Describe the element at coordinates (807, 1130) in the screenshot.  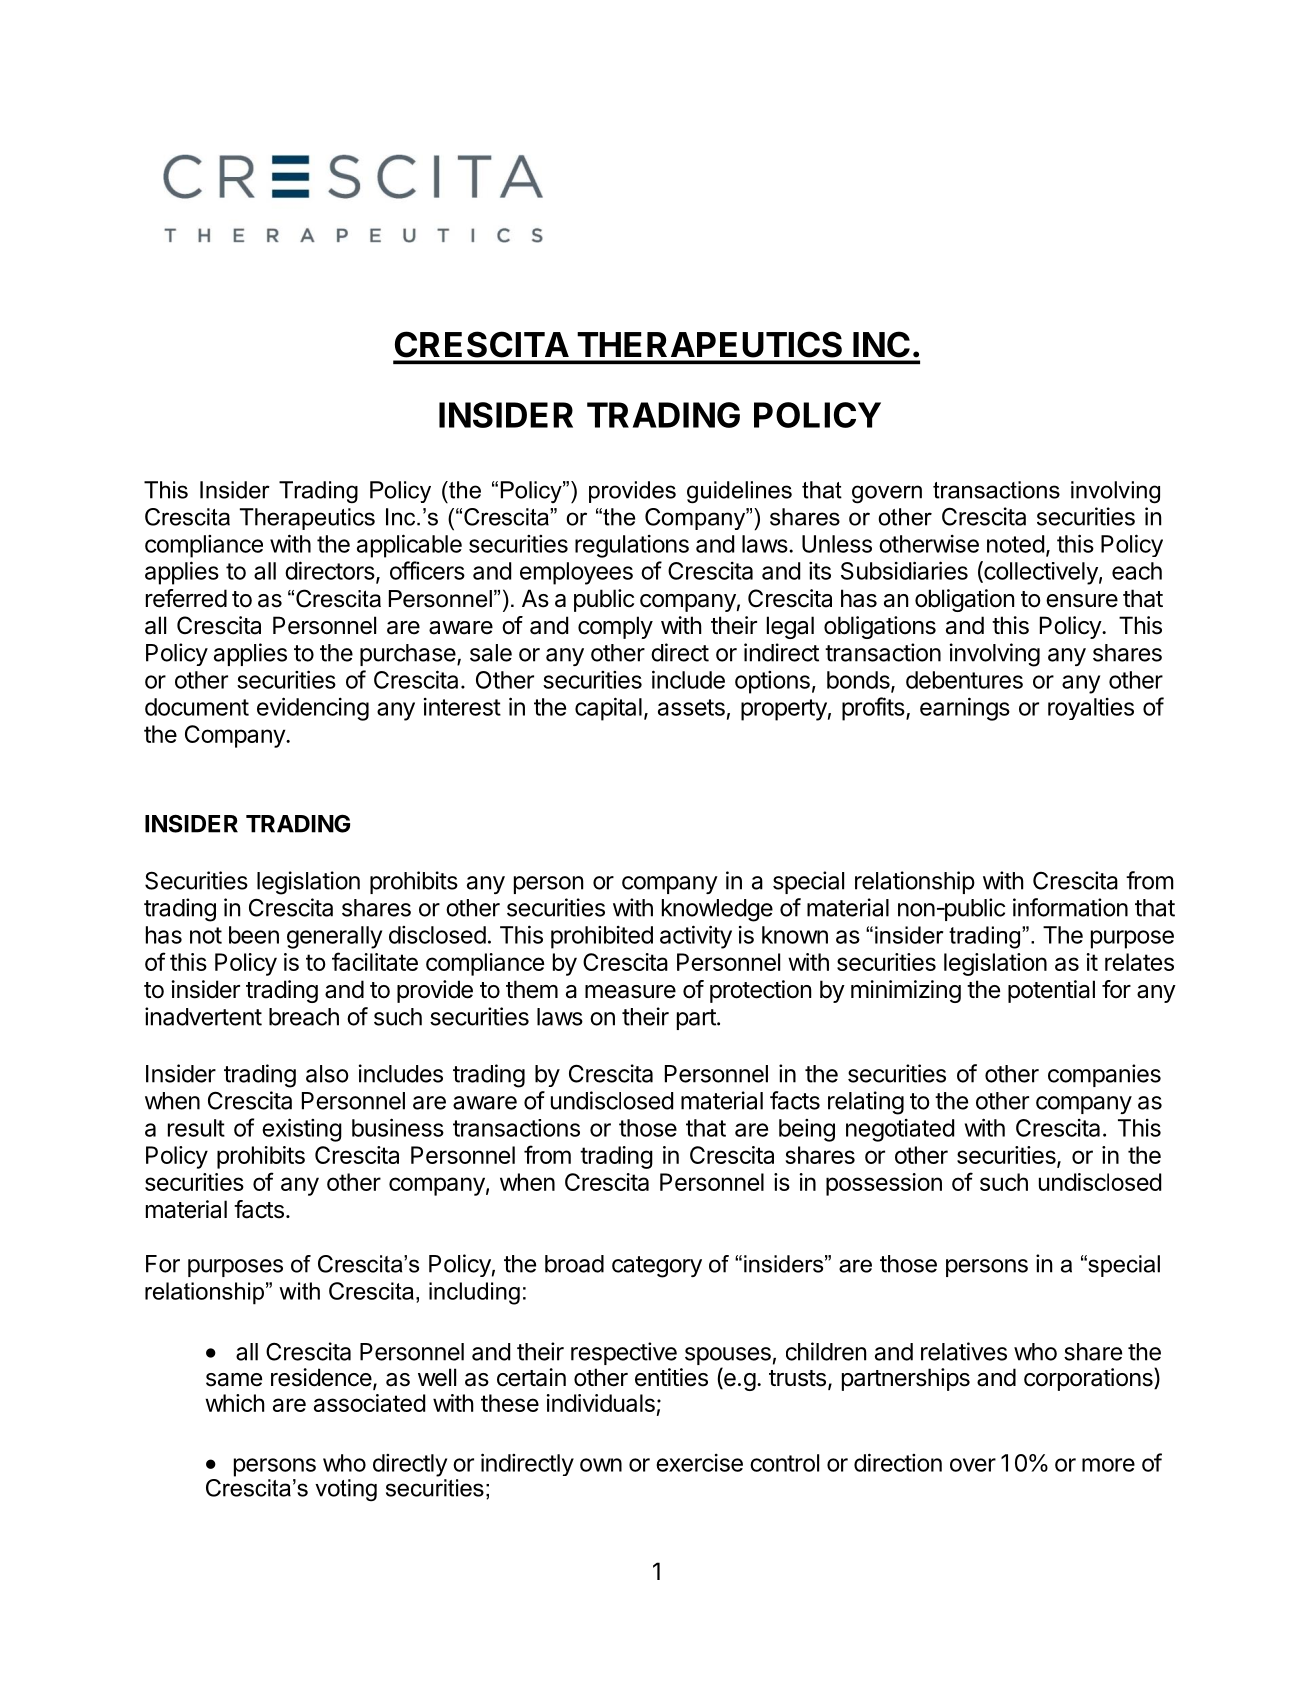
I see `being` at that location.
